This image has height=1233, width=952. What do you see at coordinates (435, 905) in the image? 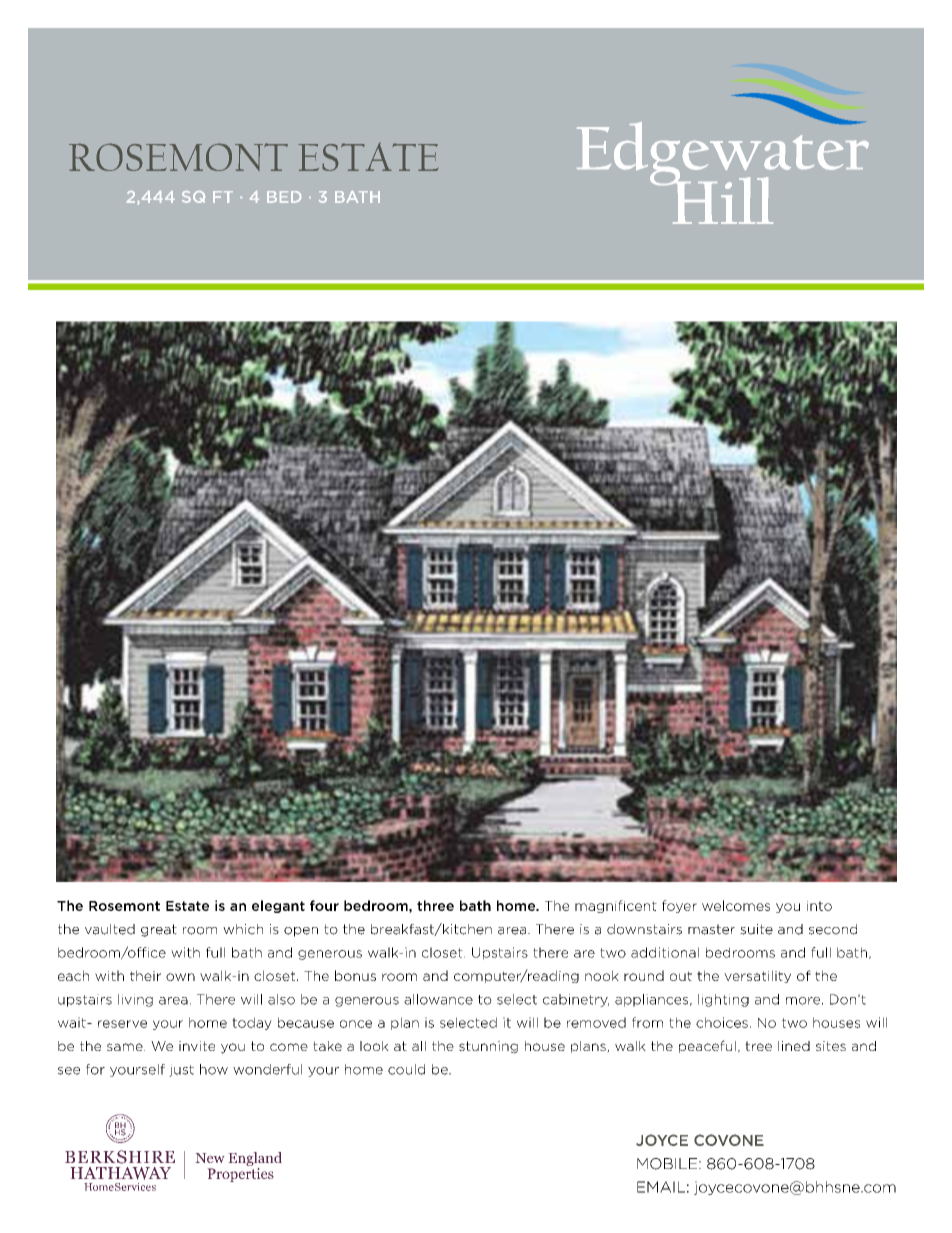
I see `three` at bounding box center [435, 905].
